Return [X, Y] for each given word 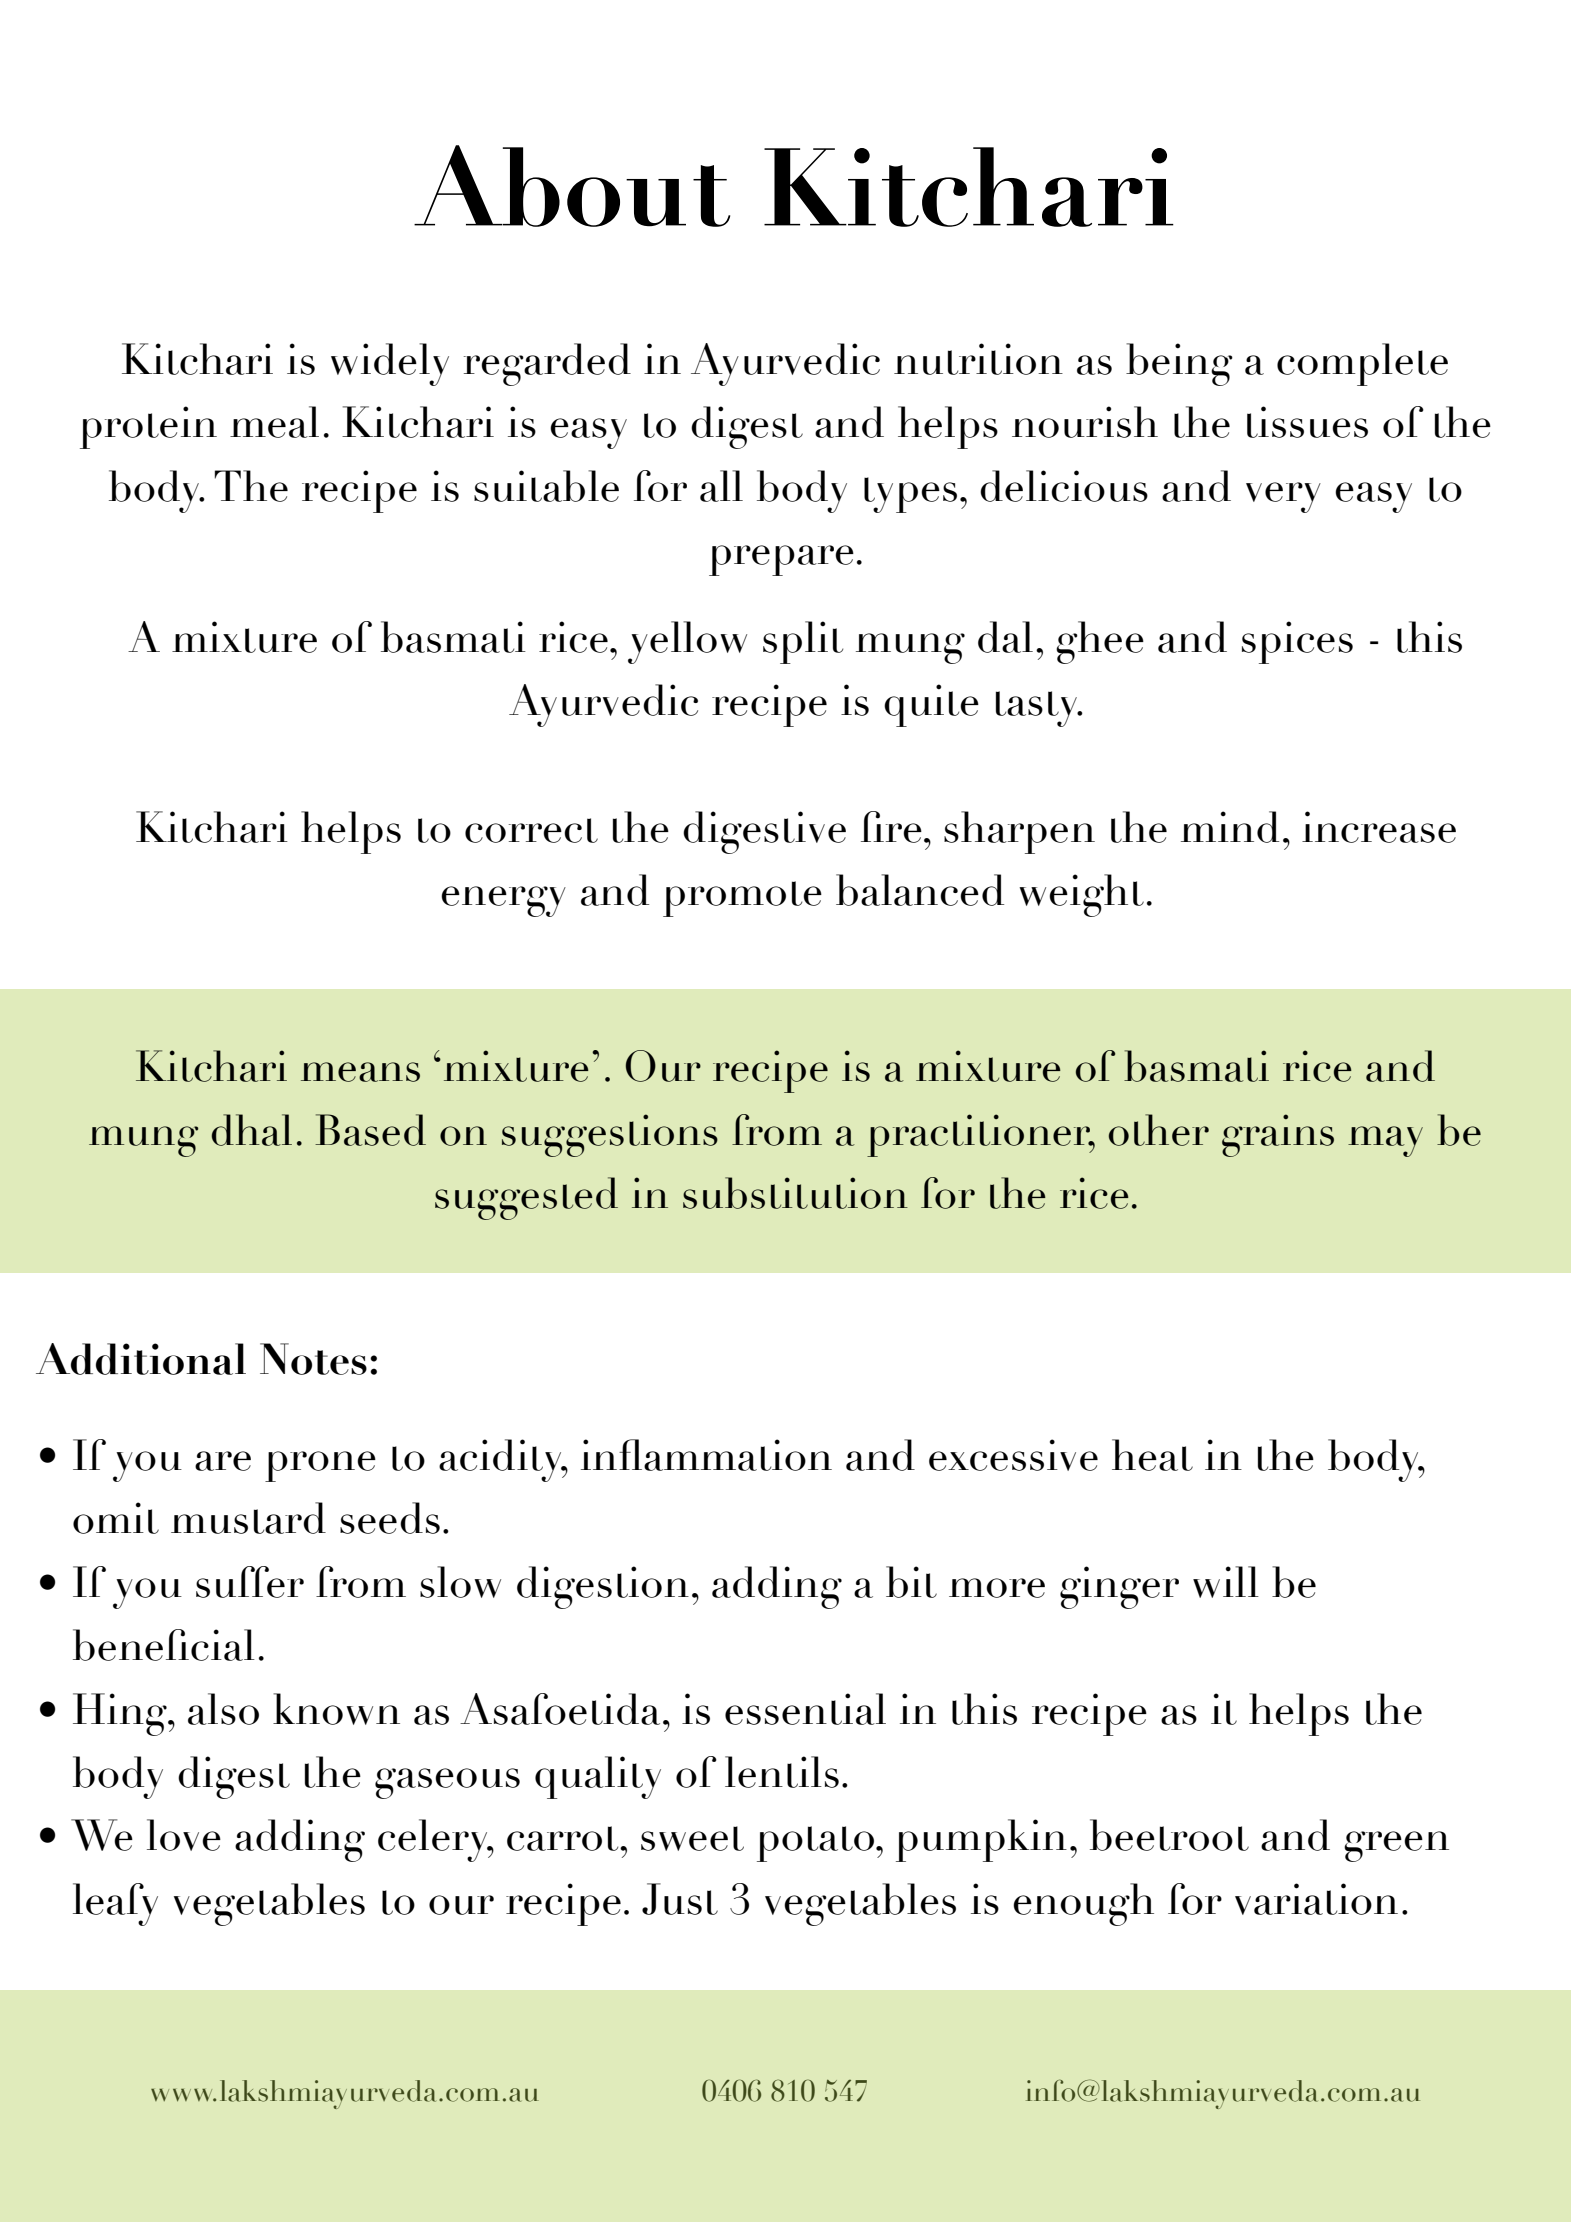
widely [390, 364]
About [572, 186]
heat [1152, 1455]
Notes [313, 1359]
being [1179, 364]
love [184, 1835]
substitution [795, 1193]
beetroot [1169, 1835]
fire [891, 827]
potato [817, 1844]
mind [1230, 827]
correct [531, 830]
